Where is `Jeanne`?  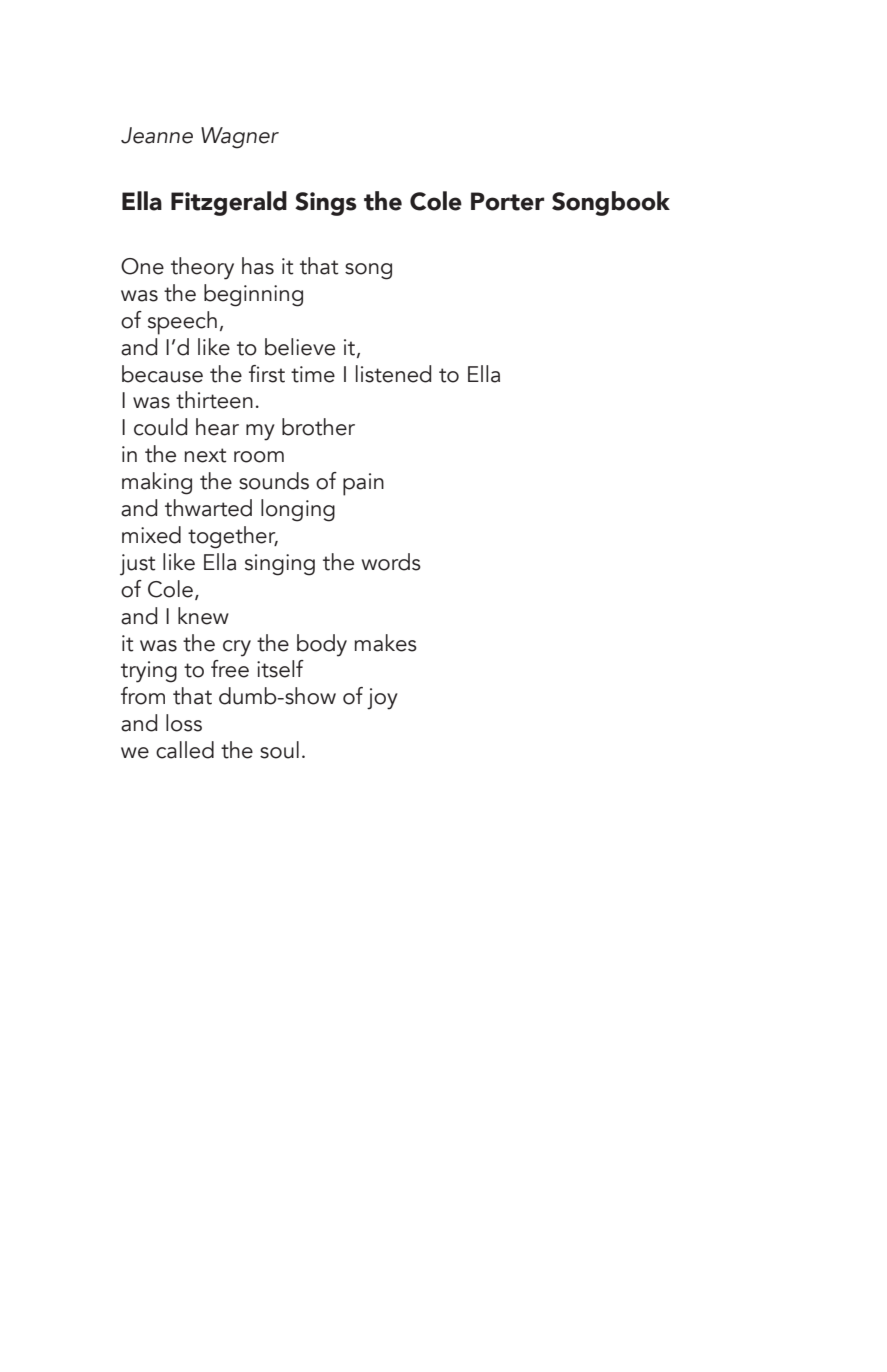 Jeanne is located at coordinates (157, 135).
